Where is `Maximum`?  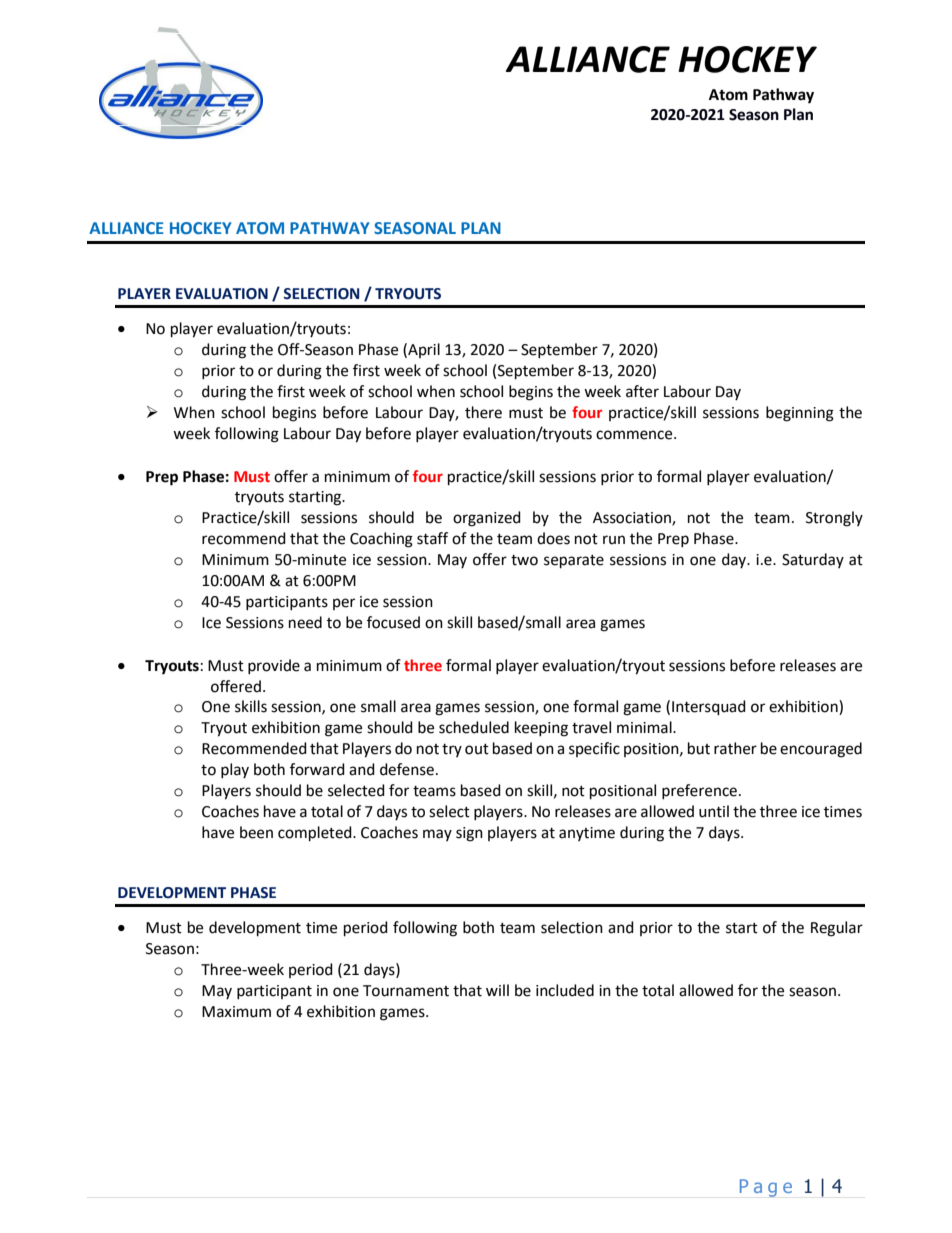
Maximum is located at coordinates (236, 1012).
